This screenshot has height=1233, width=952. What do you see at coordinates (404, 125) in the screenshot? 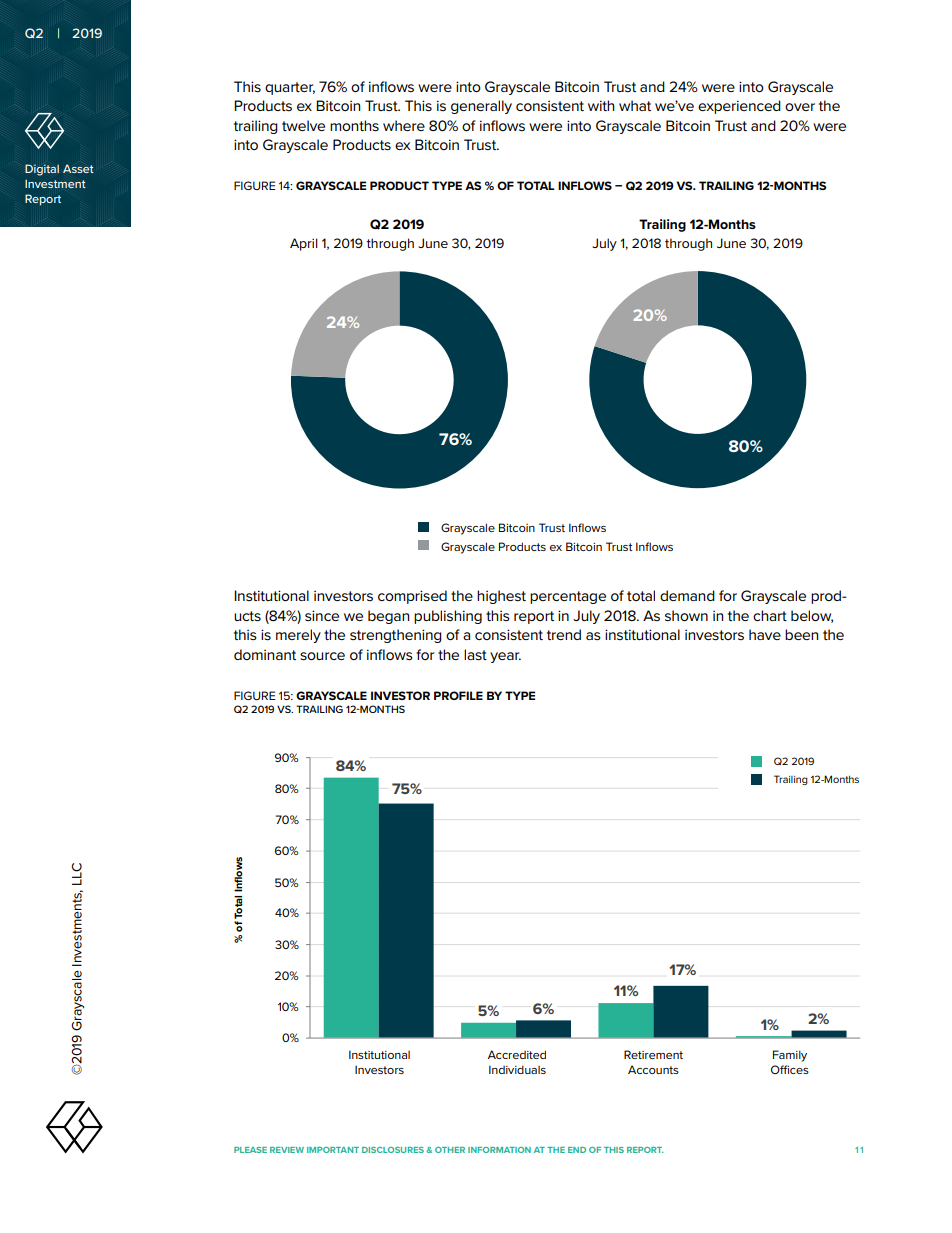
I see `where` at bounding box center [404, 125].
